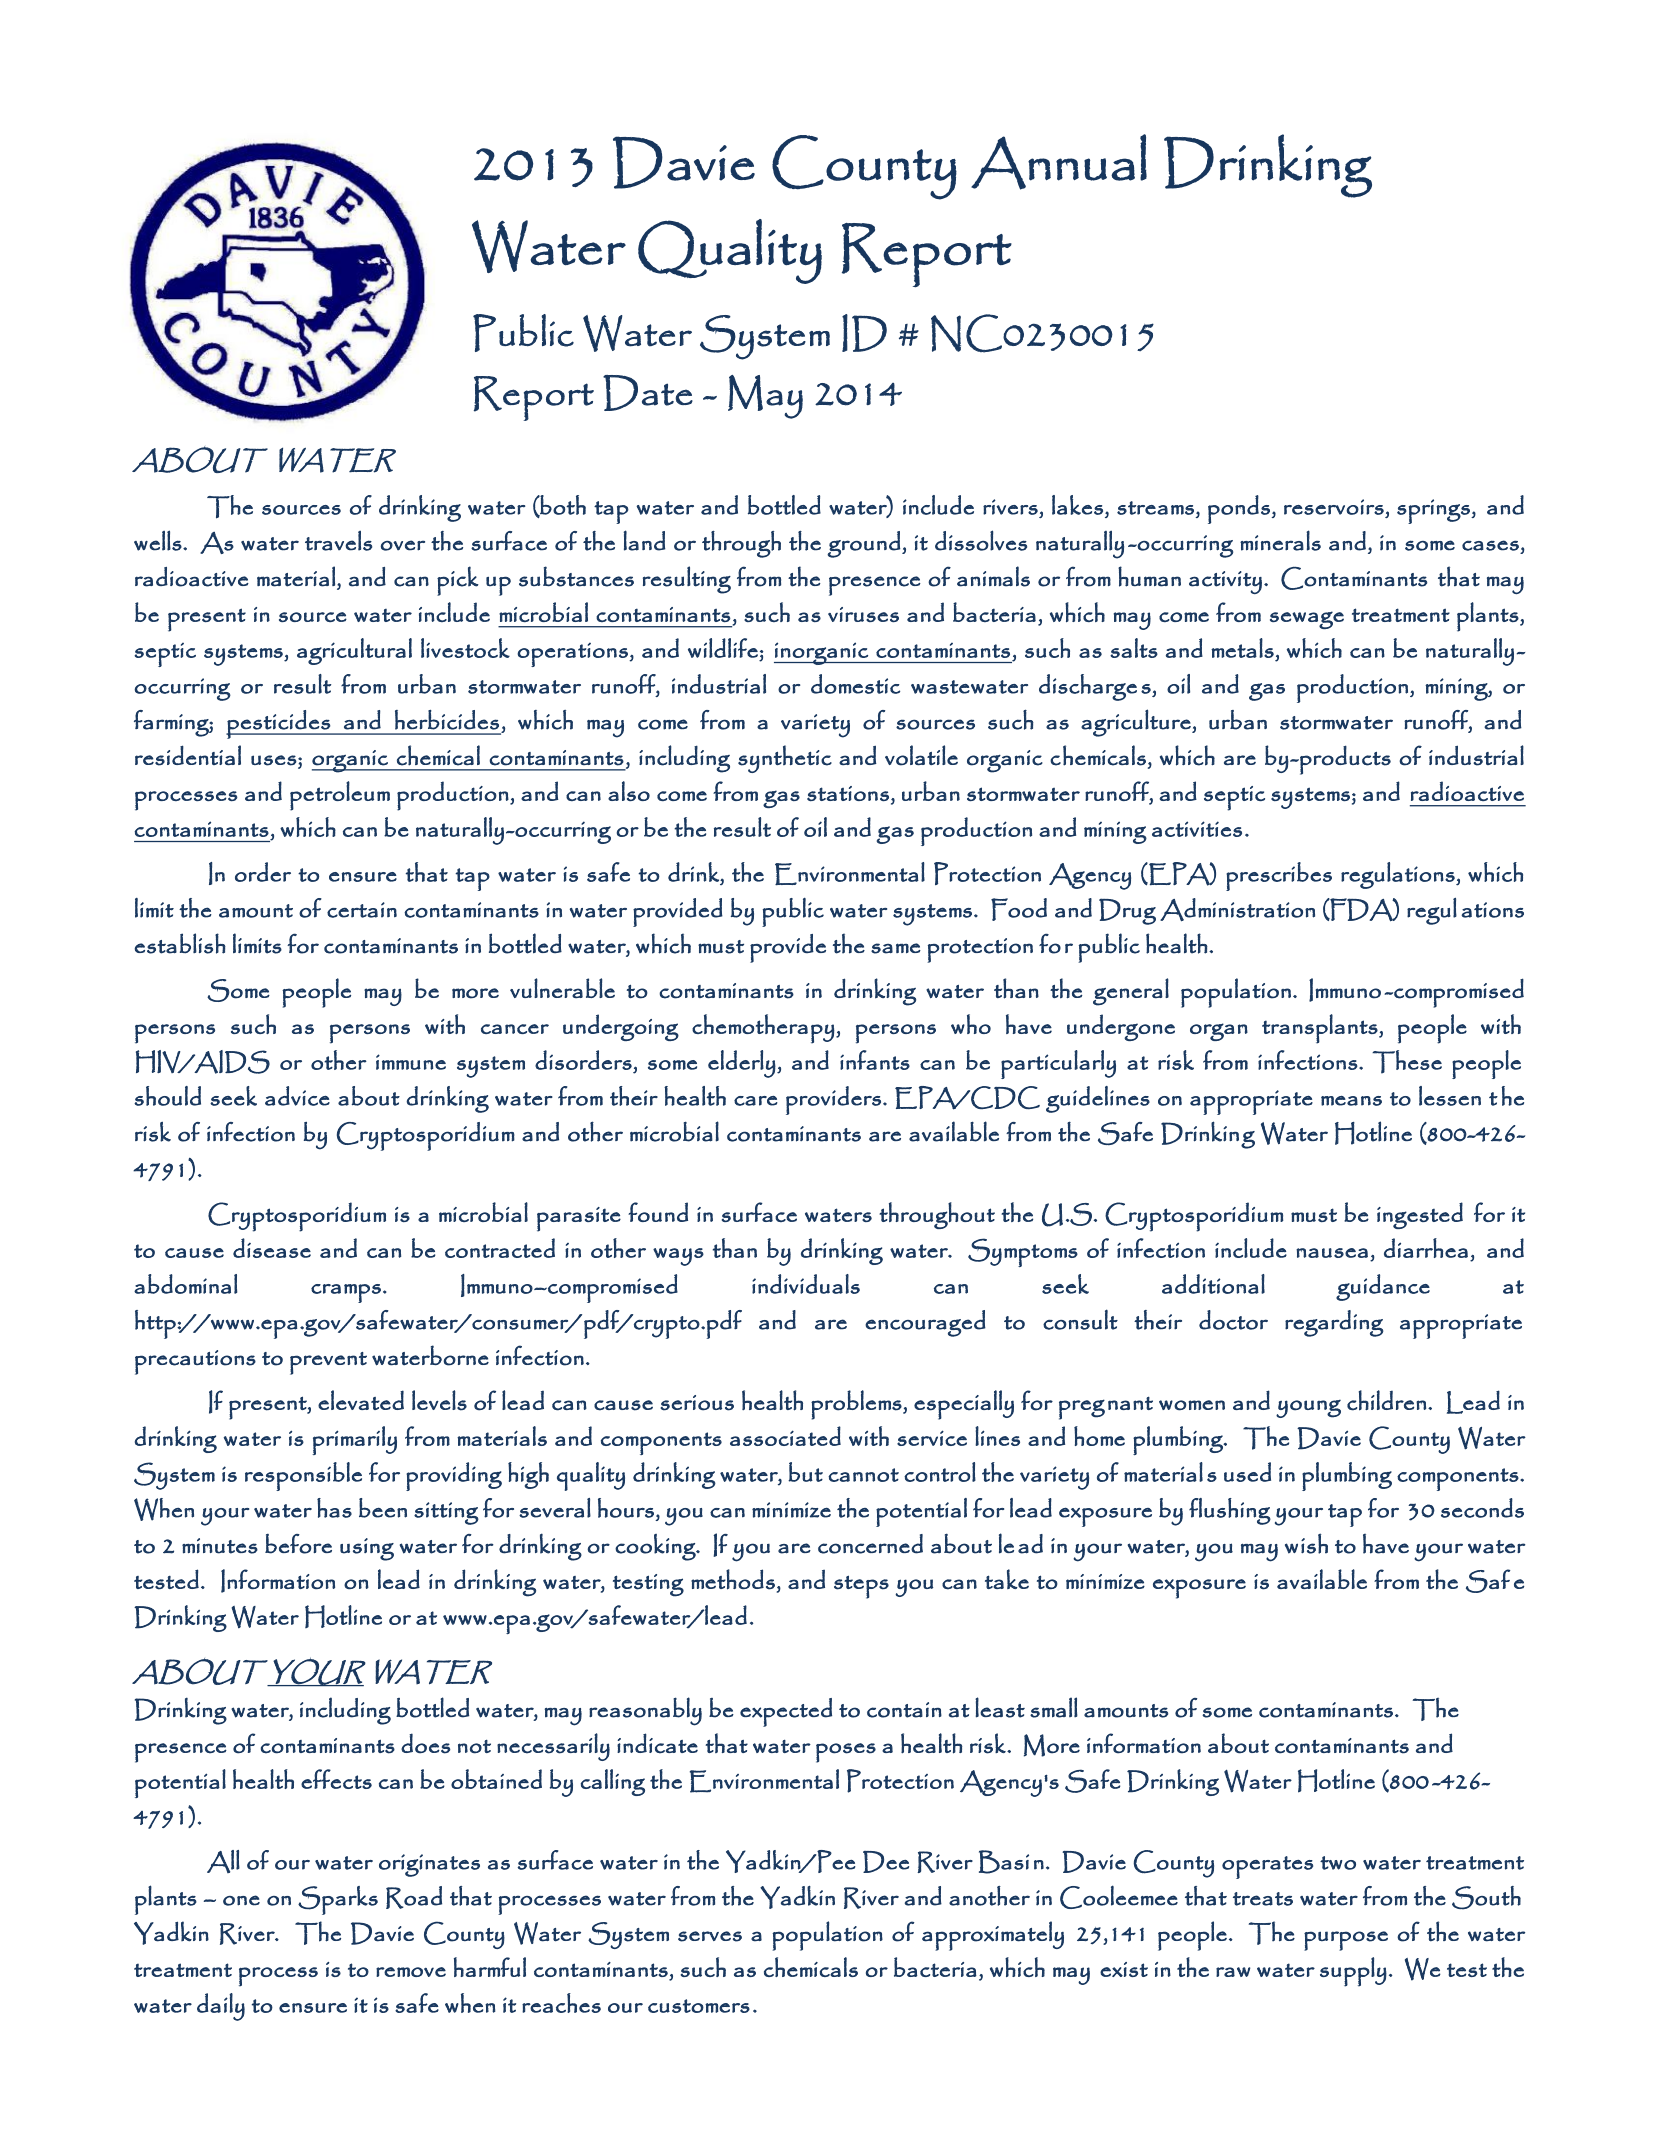 The width and height of the screenshot is (1659, 2147). I want to click on petroleum, so click(340, 796).
